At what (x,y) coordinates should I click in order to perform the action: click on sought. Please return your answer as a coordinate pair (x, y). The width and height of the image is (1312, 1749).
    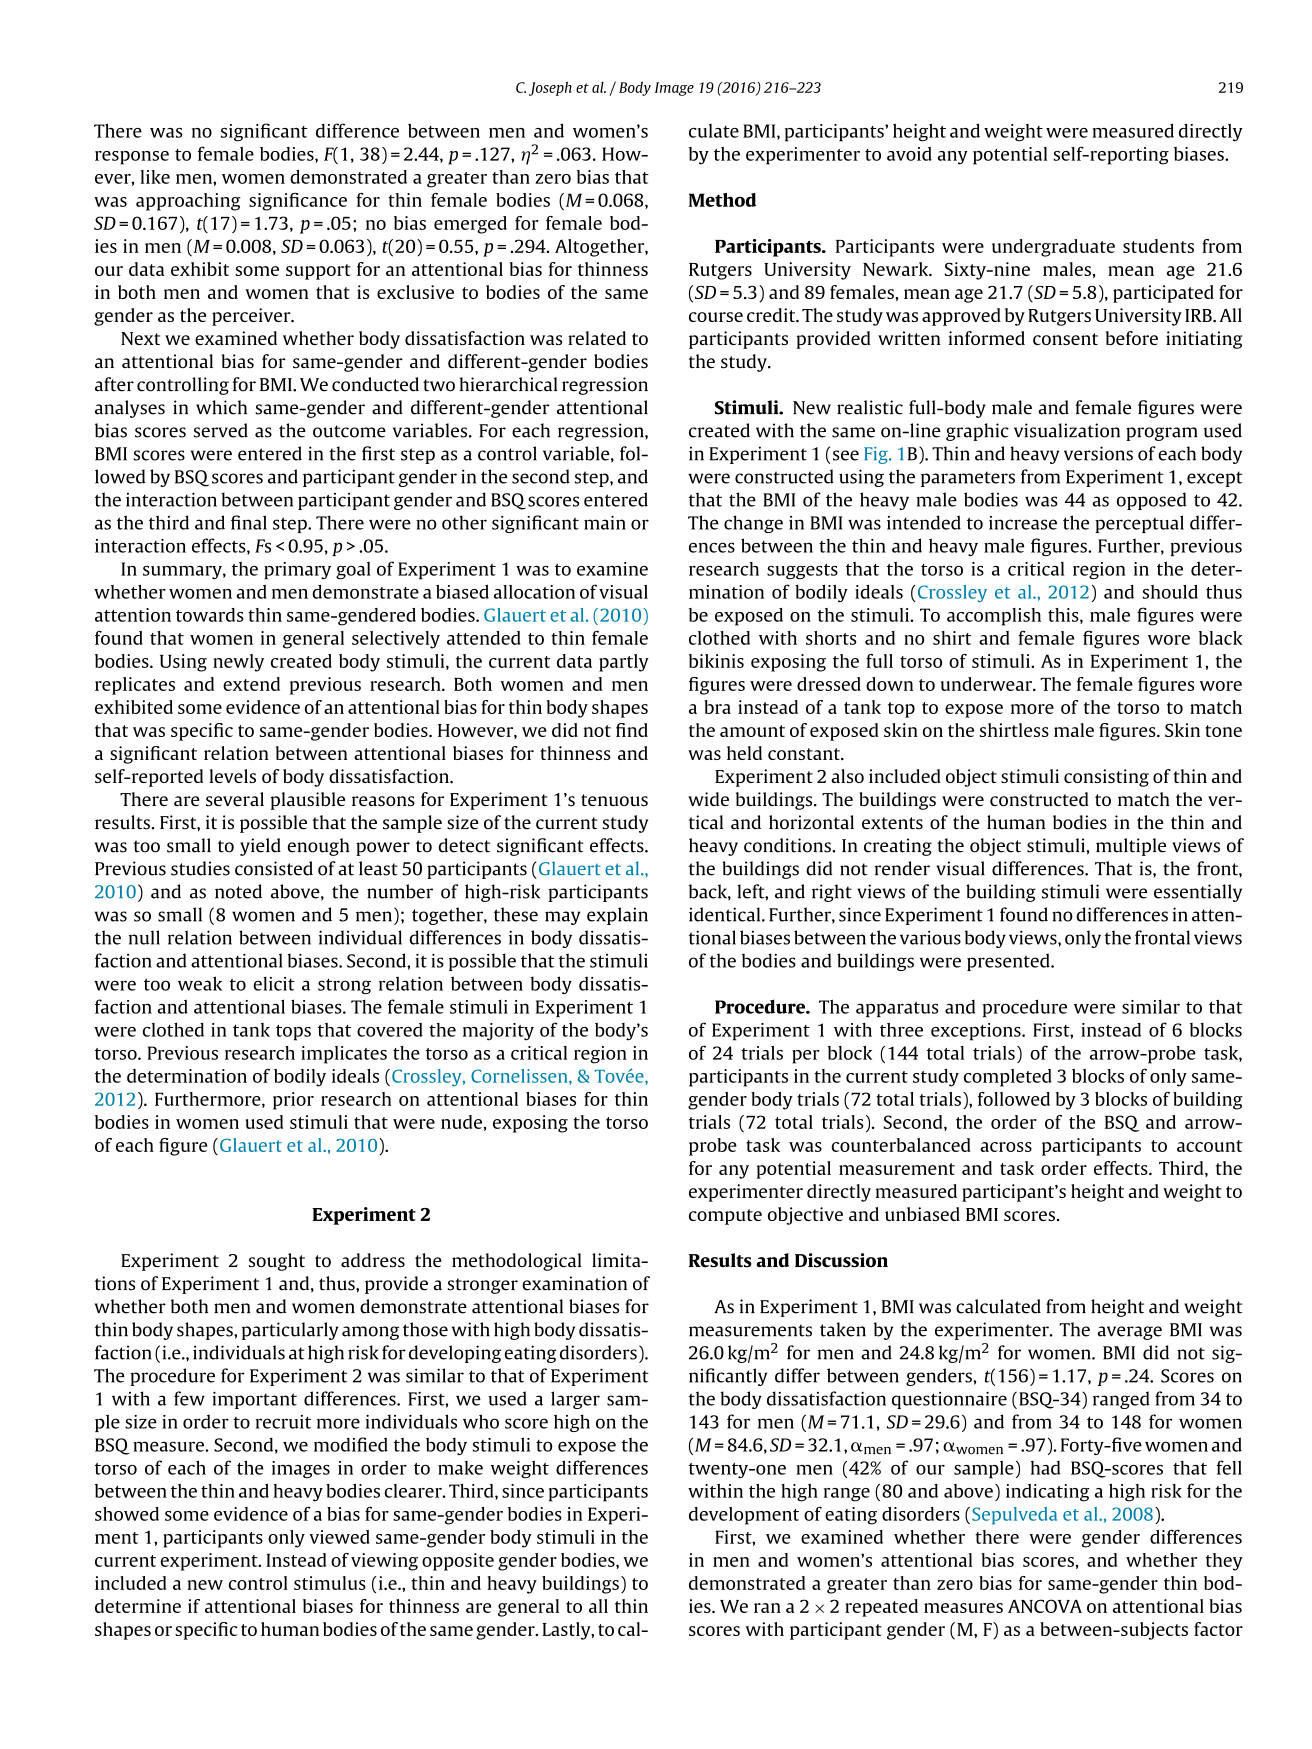
    Looking at the image, I should click on (277, 1262).
